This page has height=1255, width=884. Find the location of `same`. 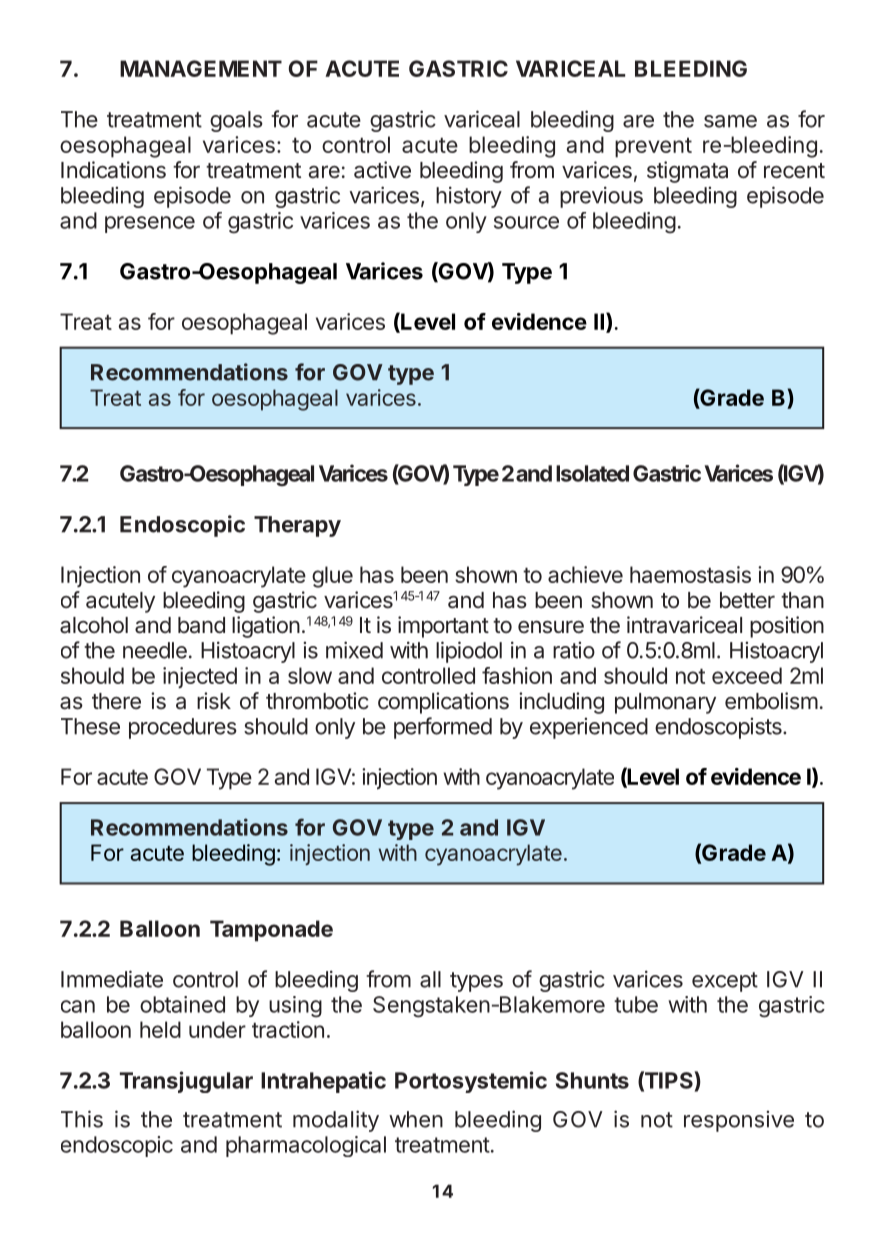

same is located at coordinates (730, 121).
